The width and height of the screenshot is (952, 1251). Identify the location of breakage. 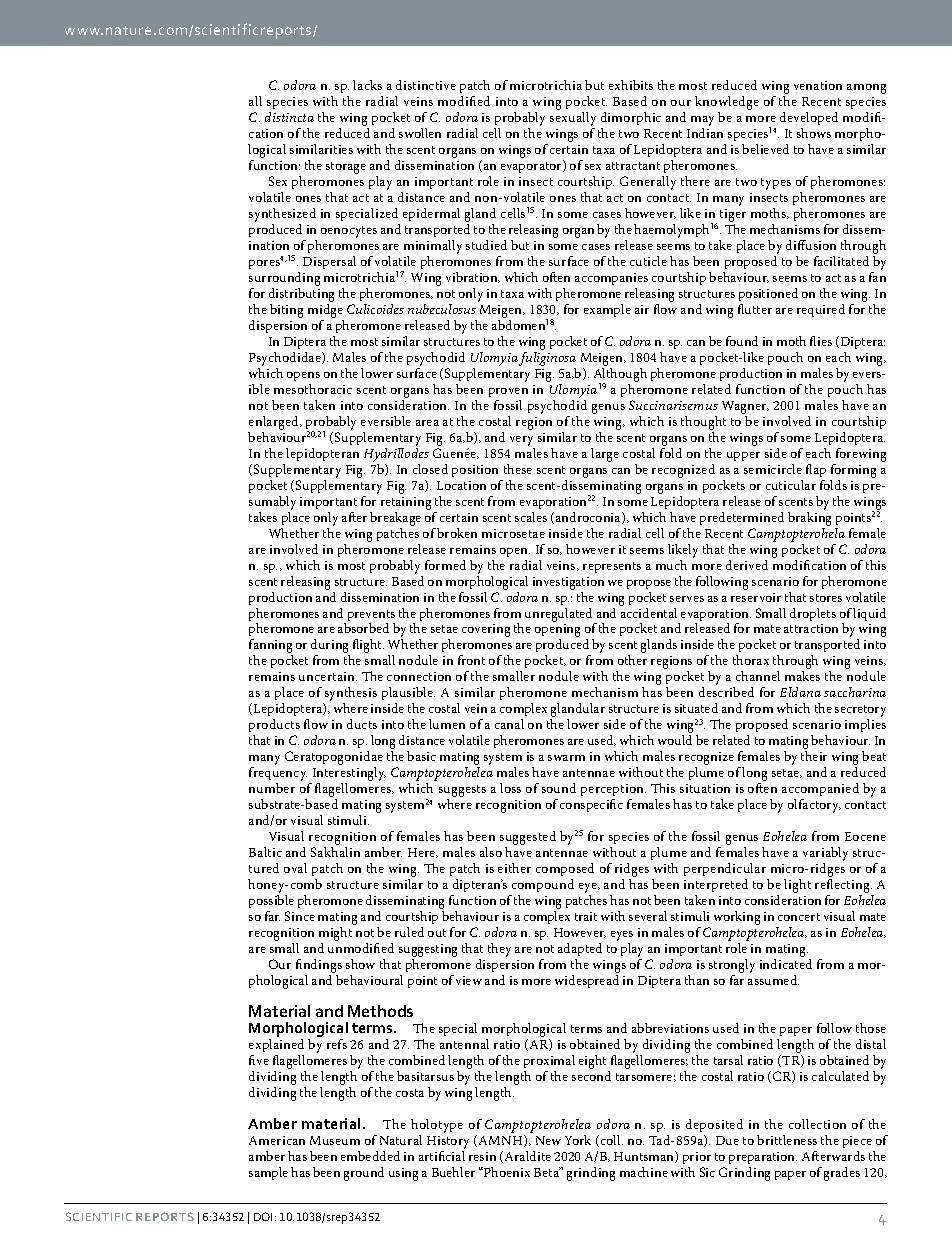
(395, 519).
